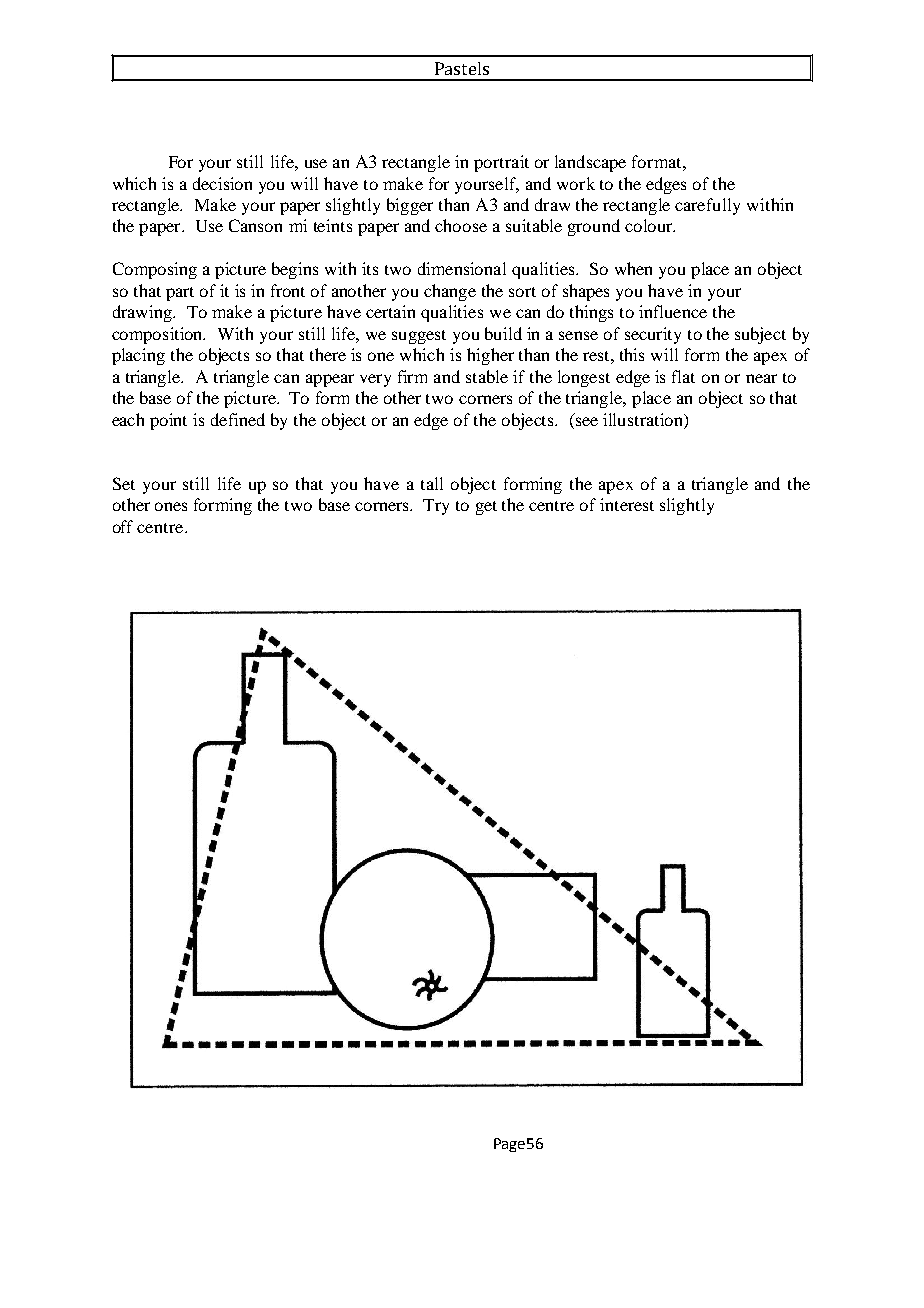 The width and height of the screenshot is (924, 1308). Describe the element at coordinates (450, 292) in the screenshot. I see `change` at that location.
